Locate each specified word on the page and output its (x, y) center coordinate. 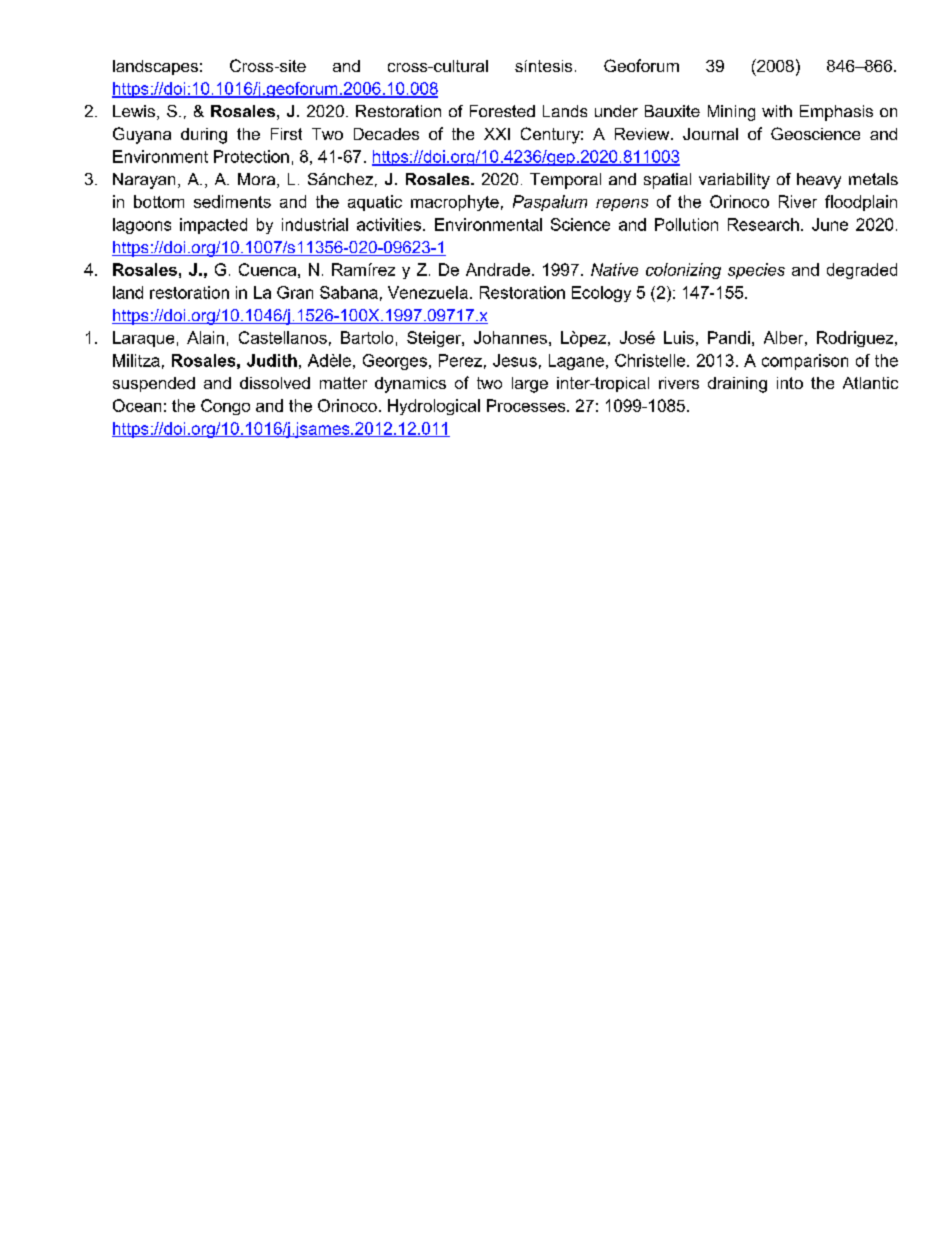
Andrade (498, 269)
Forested (502, 111)
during (204, 136)
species (756, 271)
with (777, 111)
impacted (213, 226)
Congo (225, 407)
